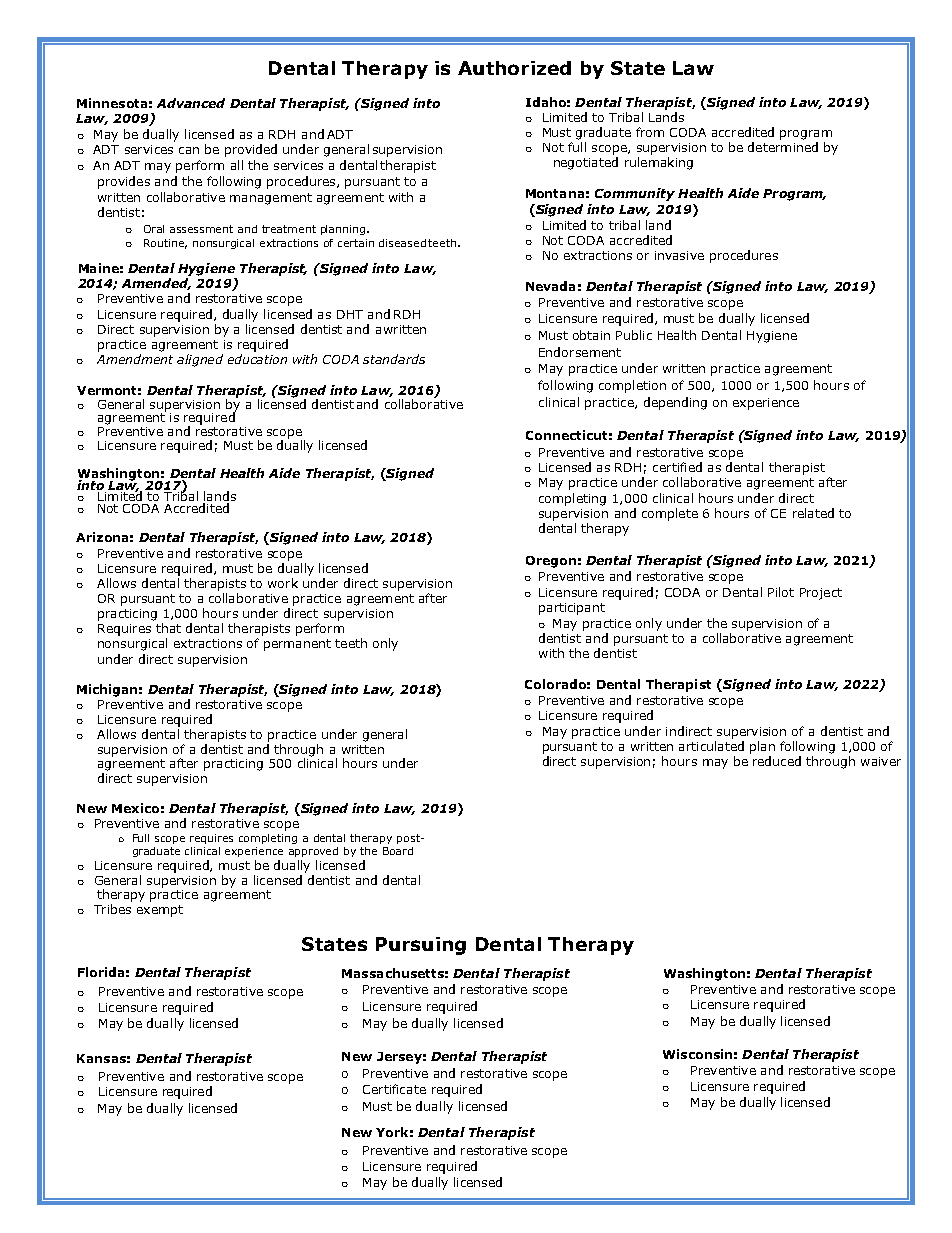 This document has width=952, height=1233. What do you see at coordinates (783, 147) in the document?
I see `determined` at bounding box center [783, 147].
